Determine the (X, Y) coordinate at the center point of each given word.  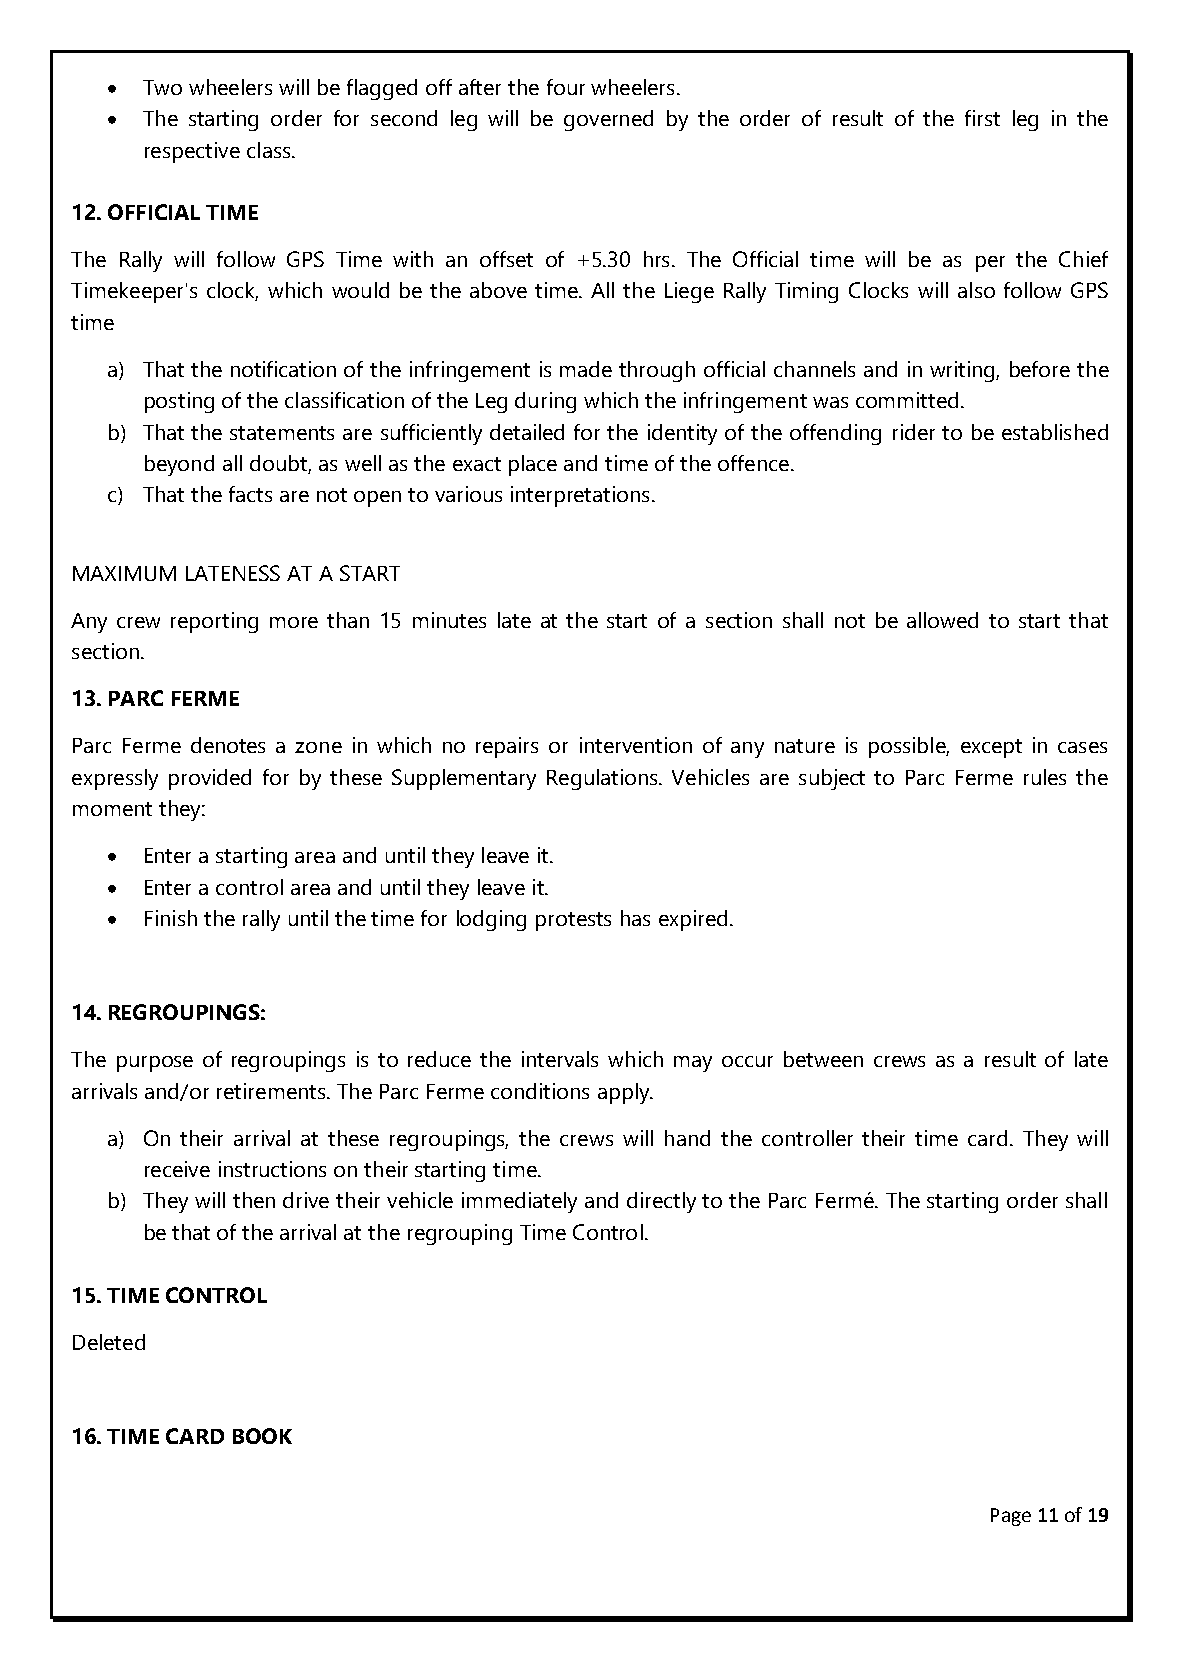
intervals (560, 1059)
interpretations (580, 496)
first (982, 118)
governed (608, 120)
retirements (272, 1091)
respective (192, 152)
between (823, 1059)
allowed (942, 620)
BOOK (262, 1436)
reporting (214, 622)
